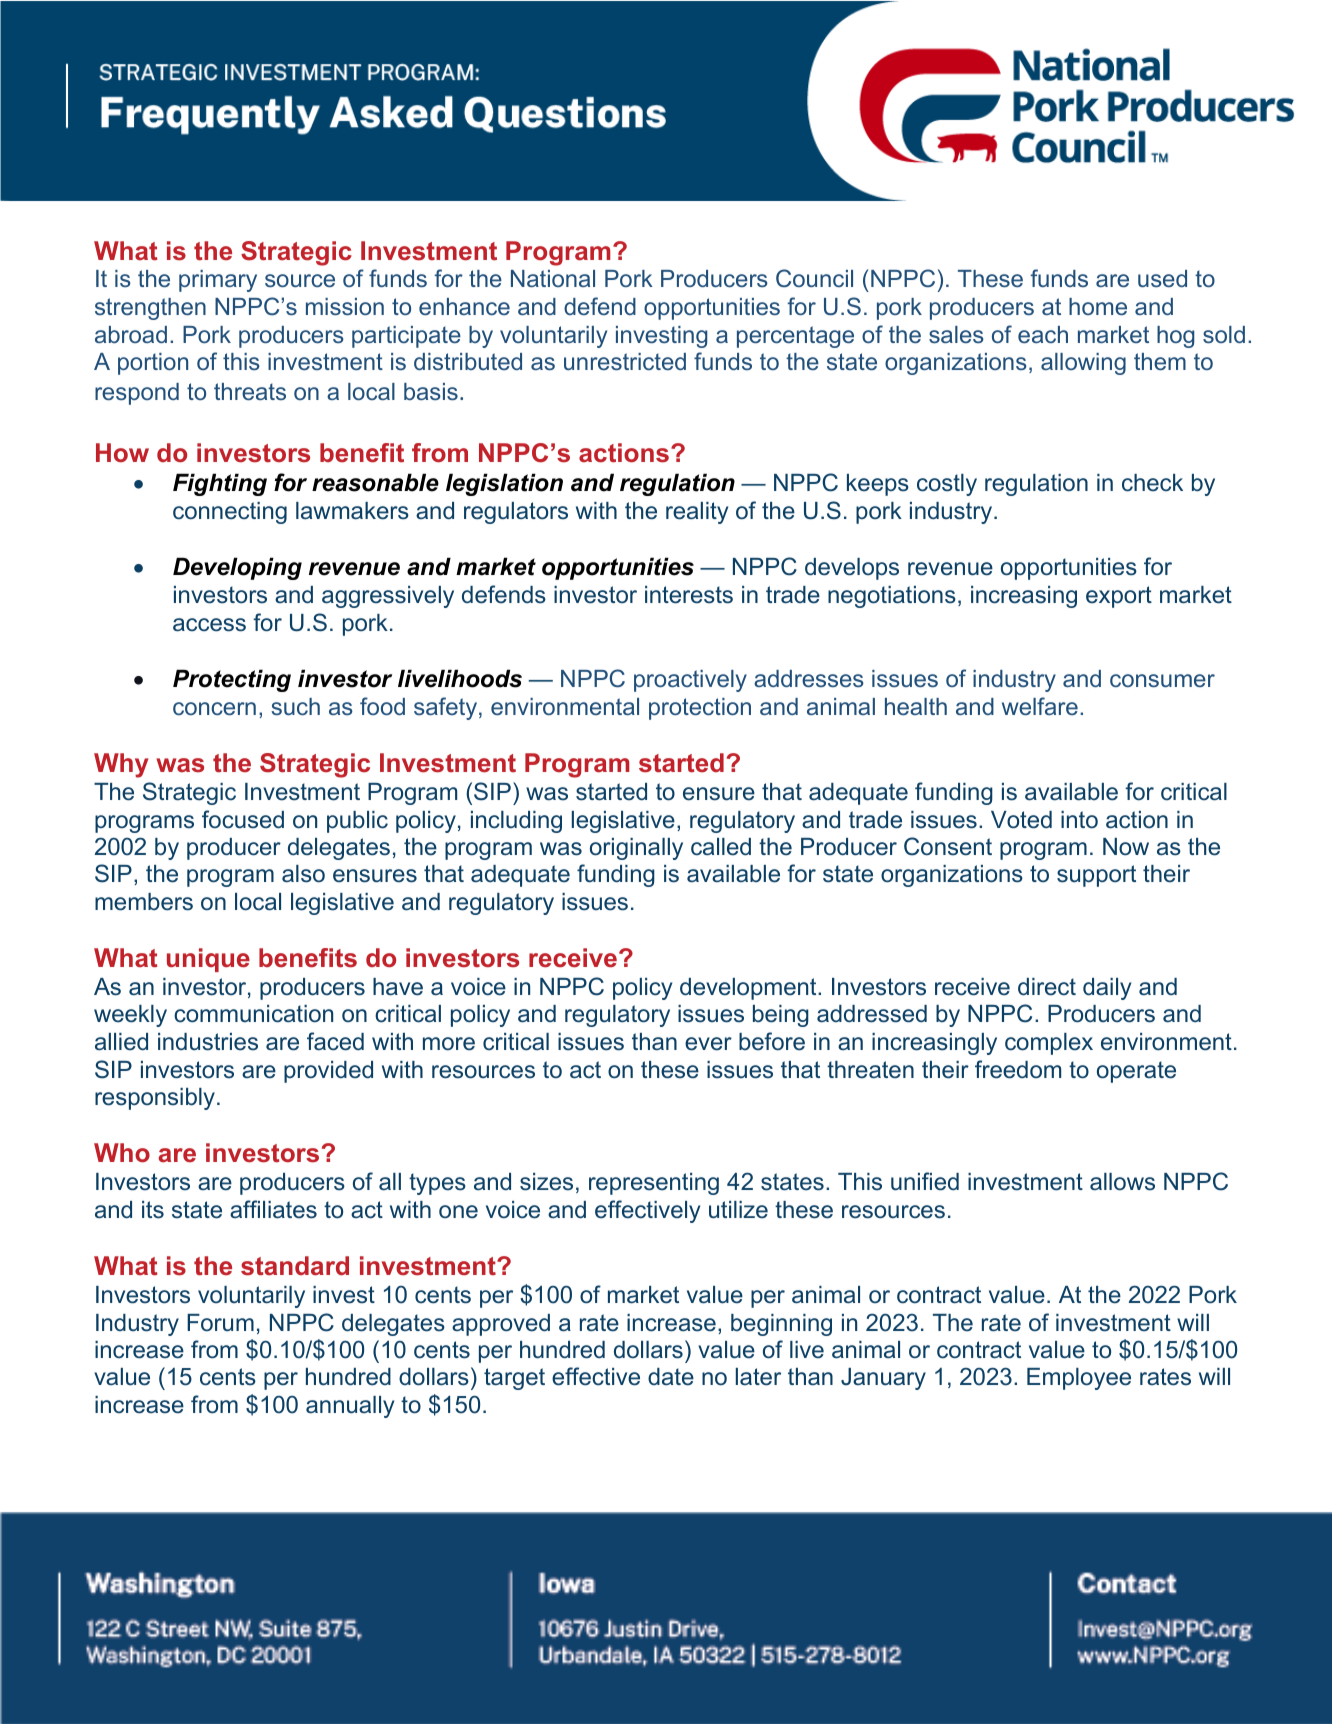 The width and height of the screenshot is (1332, 1724). I want to click on Forum, so click(220, 1323).
